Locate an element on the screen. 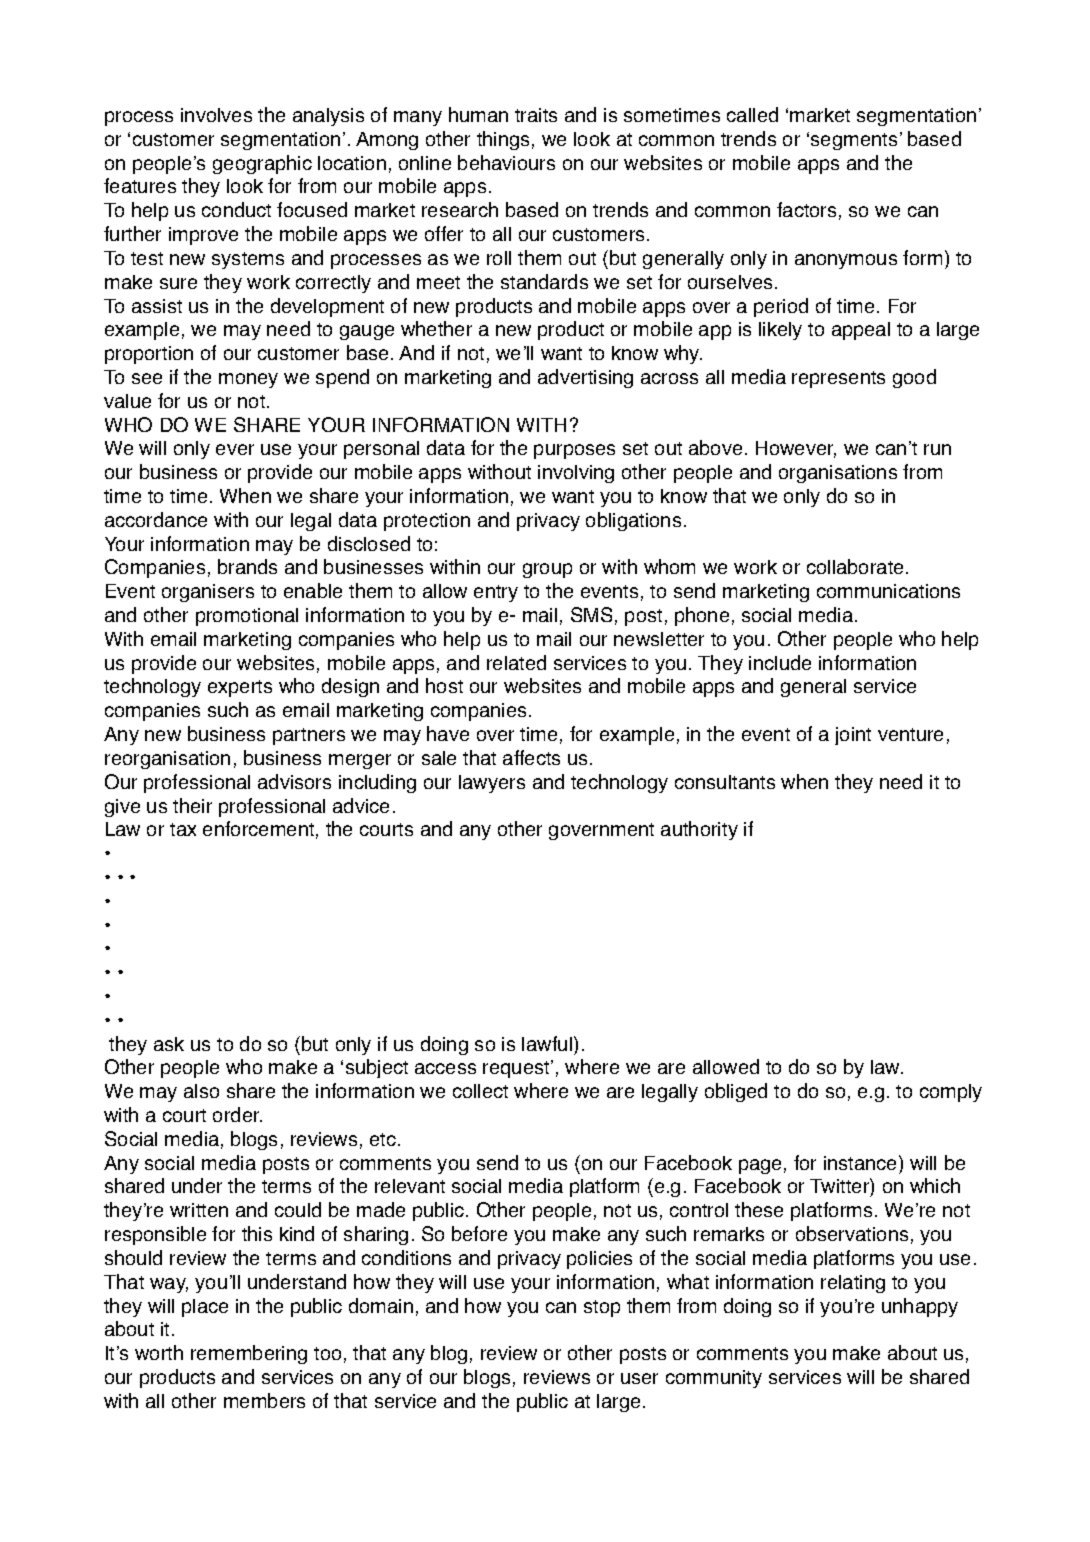 The height and width of the screenshot is (1542, 1090). behaviours is located at coordinates (506, 162).
